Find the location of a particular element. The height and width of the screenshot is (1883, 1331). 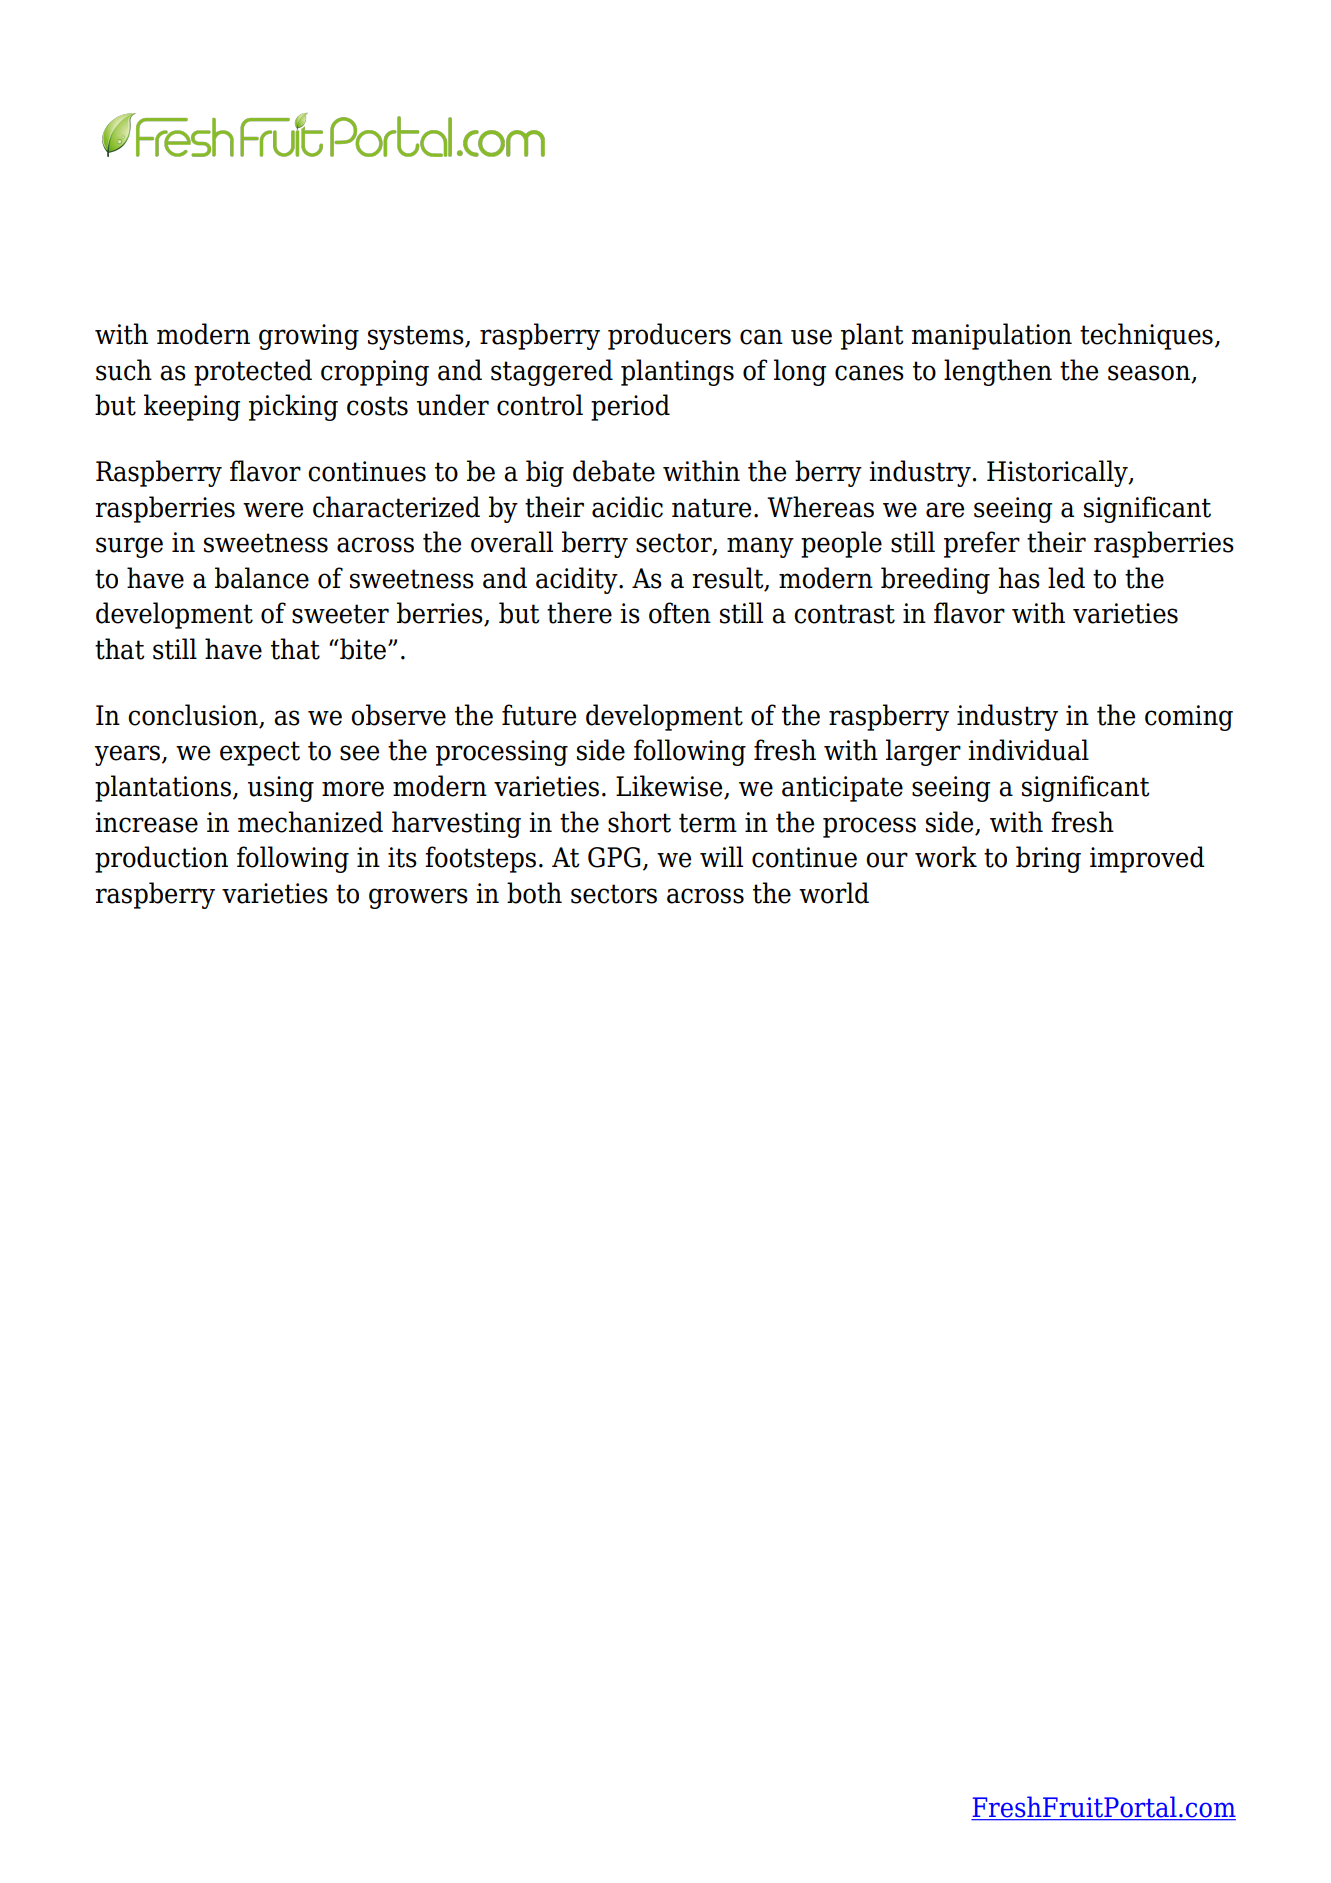

future is located at coordinates (539, 715).
